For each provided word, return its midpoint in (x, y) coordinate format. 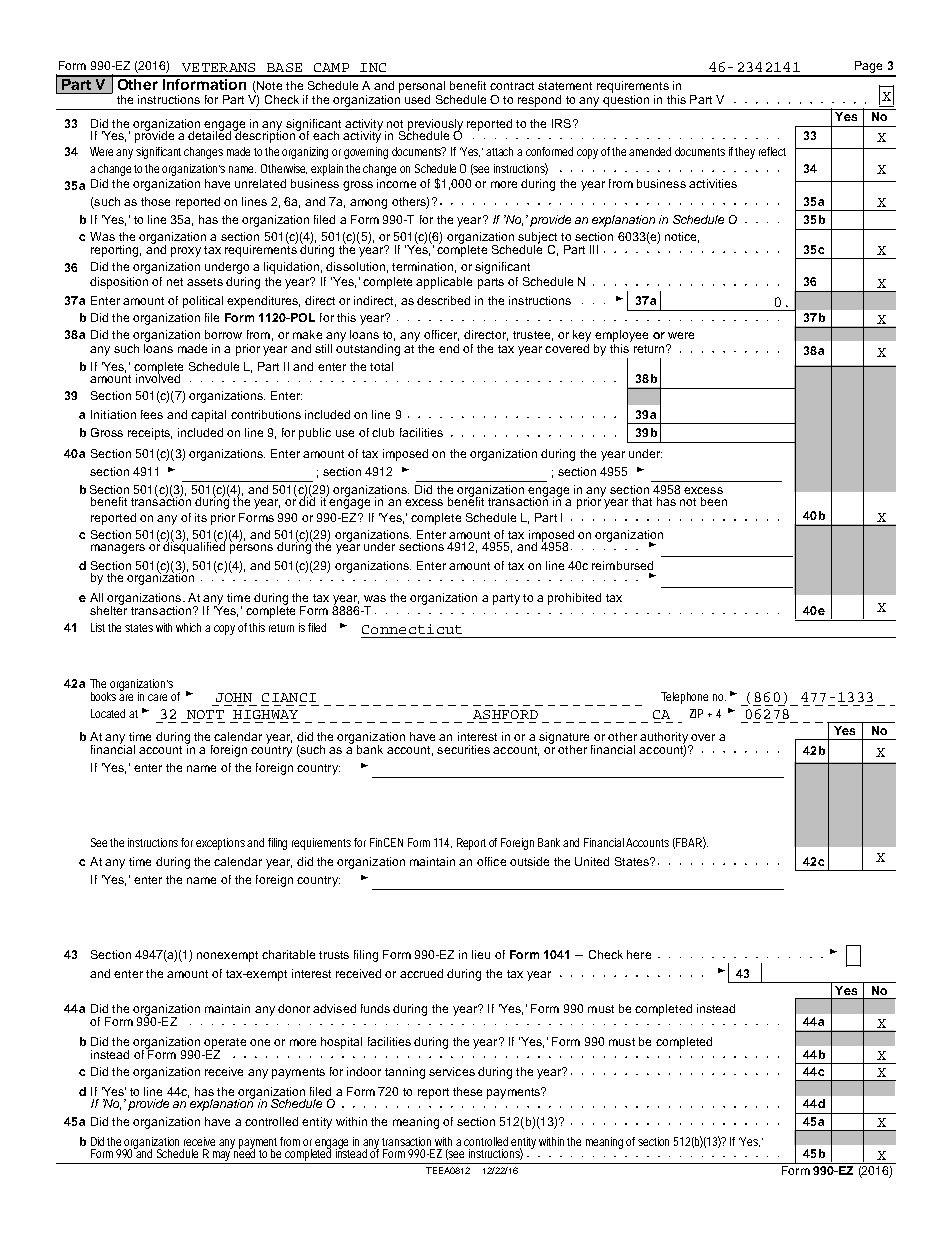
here (639, 954)
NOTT (205, 714)
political (203, 302)
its (201, 517)
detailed (211, 134)
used (417, 99)
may (222, 1157)
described (443, 300)
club (383, 432)
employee (621, 337)
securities (463, 749)
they (745, 153)
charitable (288, 954)
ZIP (696, 713)
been (714, 501)
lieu (481, 954)
